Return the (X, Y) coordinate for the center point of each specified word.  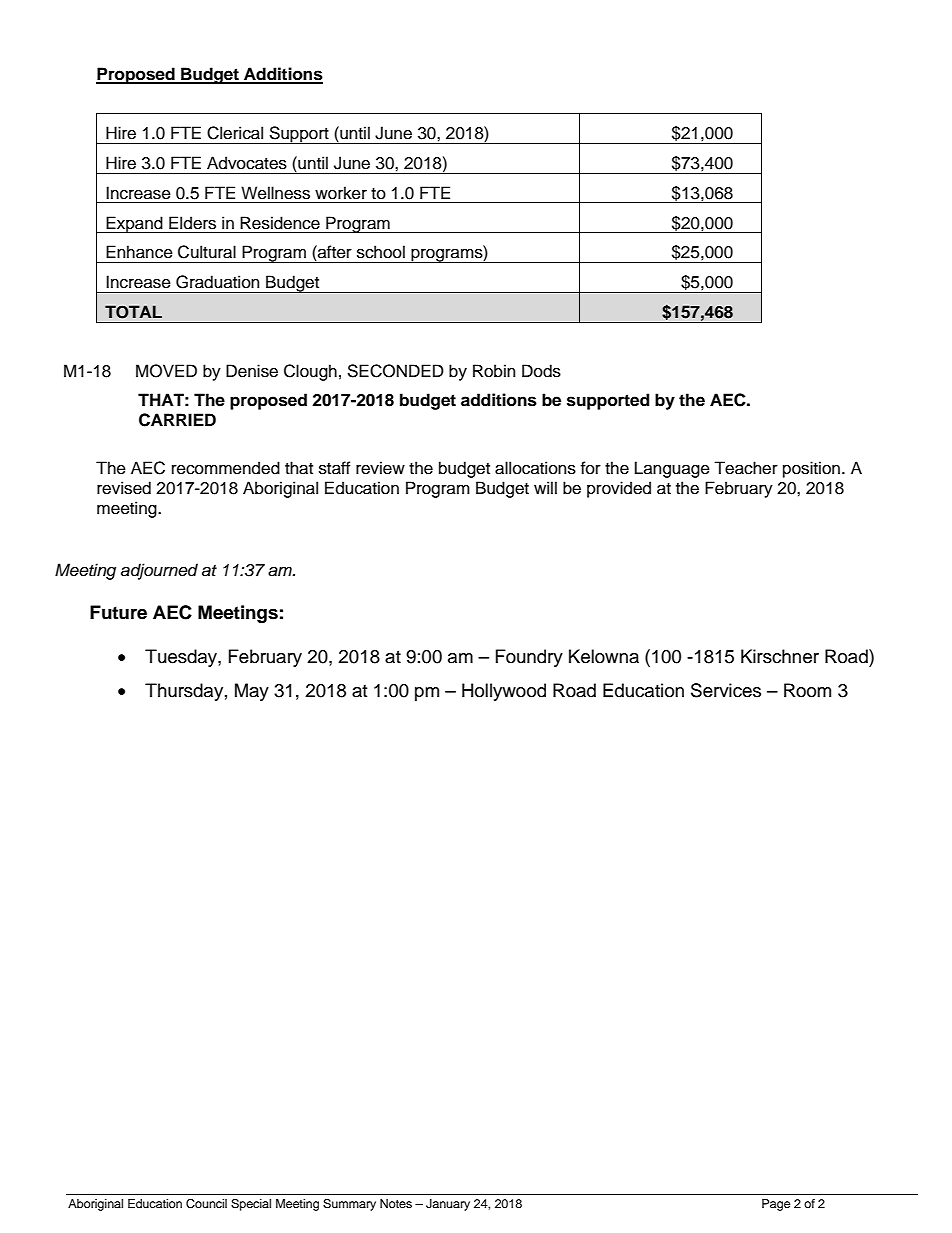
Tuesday (182, 658)
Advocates (247, 163)
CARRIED (177, 420)
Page (776, 1205)
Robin (494, 371)
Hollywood (504, 692)
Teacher (746, 468)
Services (726, 690)
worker (341, 193)
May (252, 692)
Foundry (529, 658)
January (448, 1205)
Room (807, 690)
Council (206, 1204)
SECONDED (395, 371)
